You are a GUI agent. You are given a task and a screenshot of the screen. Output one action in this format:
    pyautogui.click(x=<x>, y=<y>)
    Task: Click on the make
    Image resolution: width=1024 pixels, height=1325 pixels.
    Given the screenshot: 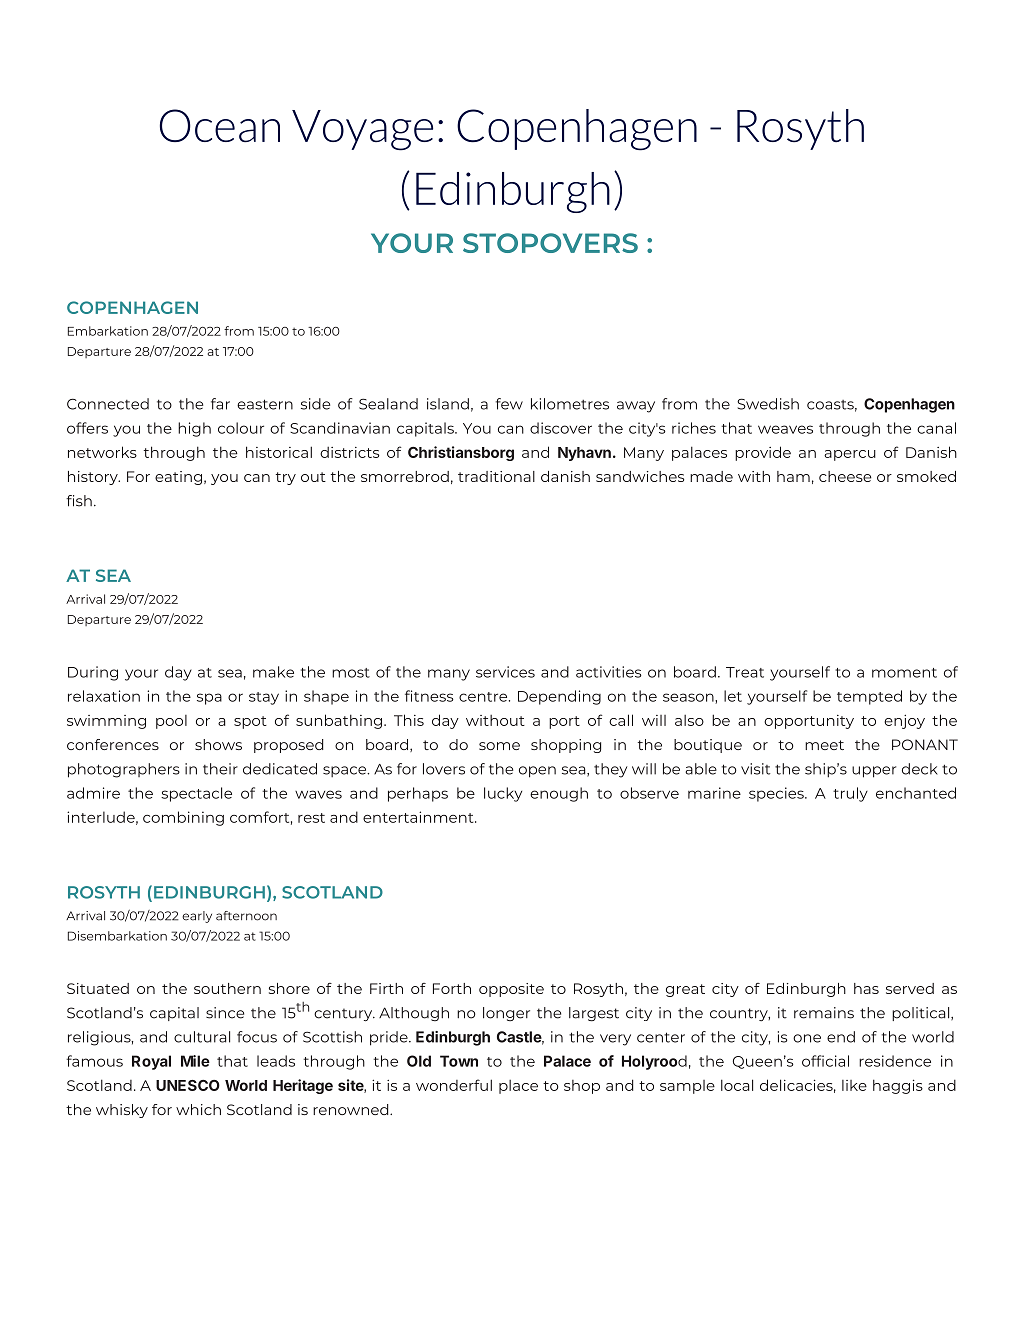 What is the action you would take?
    pyautogui.click(x=273, y=672)
